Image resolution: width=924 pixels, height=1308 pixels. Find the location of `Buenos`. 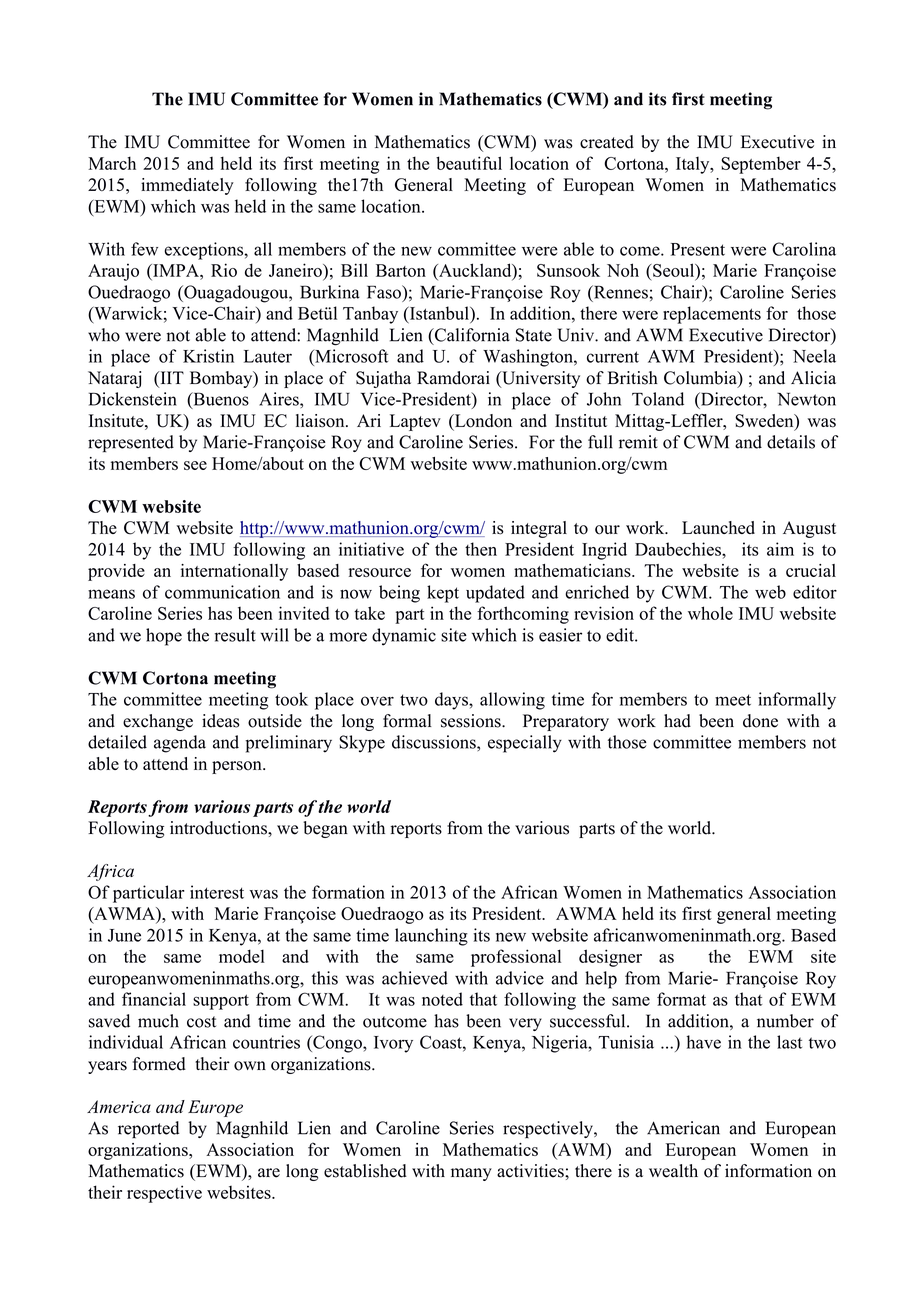

Buenos is located at coordinates (220, 400).
